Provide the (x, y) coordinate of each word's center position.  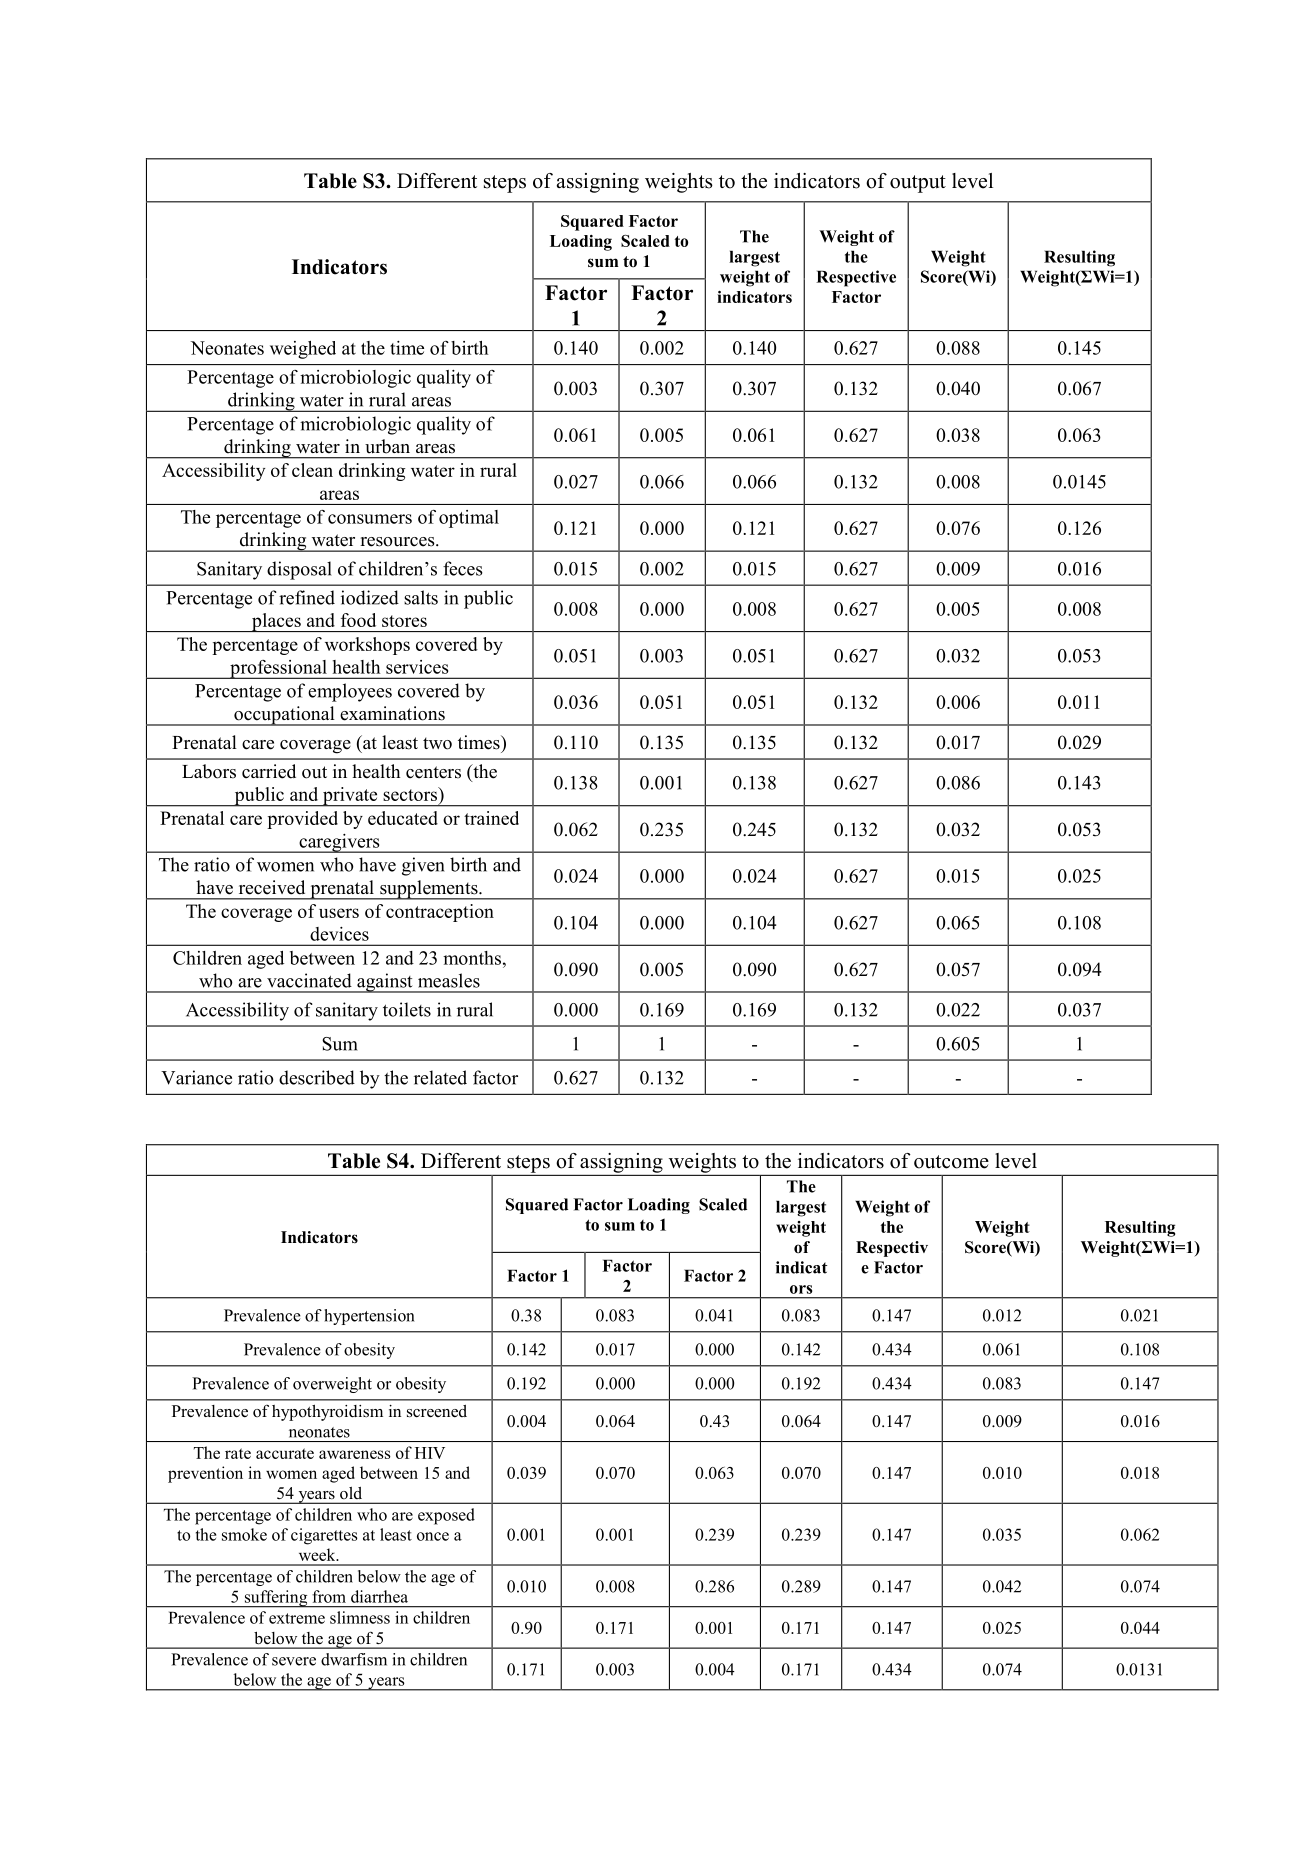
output (918, 184)
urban (387, 446)
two (437, 743)
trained (491, 818)
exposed (446, 1516)
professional (278, 669)
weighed (303, 350)
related (440, 1077)
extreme (297, 1618)
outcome (951, 1162)
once (433, 1536)
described (317, 1077)
